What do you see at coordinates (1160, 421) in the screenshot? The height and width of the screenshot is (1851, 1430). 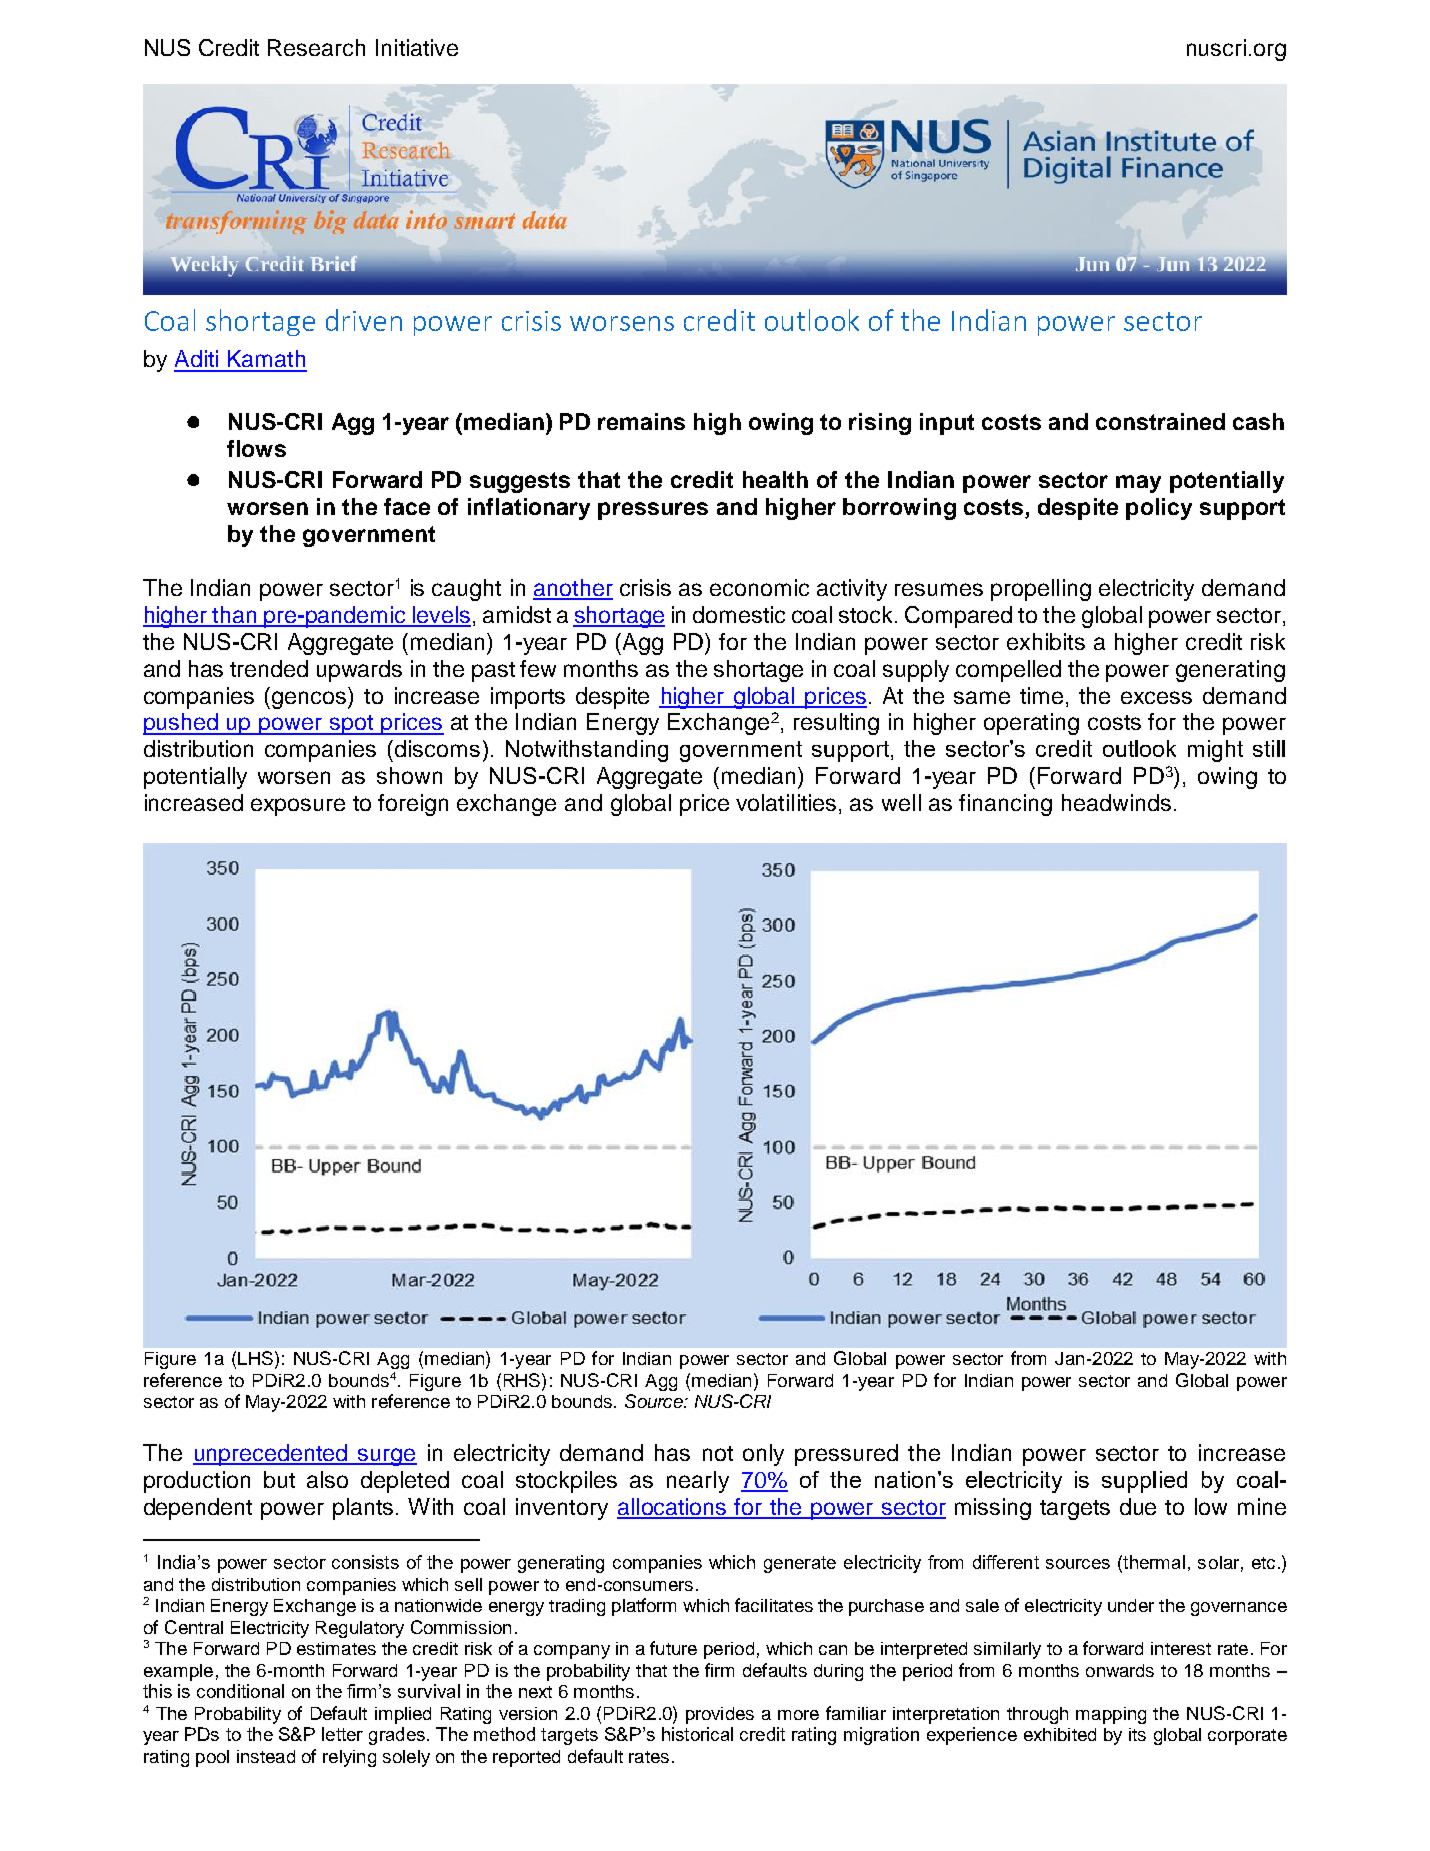 I see `constrained` at bounding box center [1160, 421].
